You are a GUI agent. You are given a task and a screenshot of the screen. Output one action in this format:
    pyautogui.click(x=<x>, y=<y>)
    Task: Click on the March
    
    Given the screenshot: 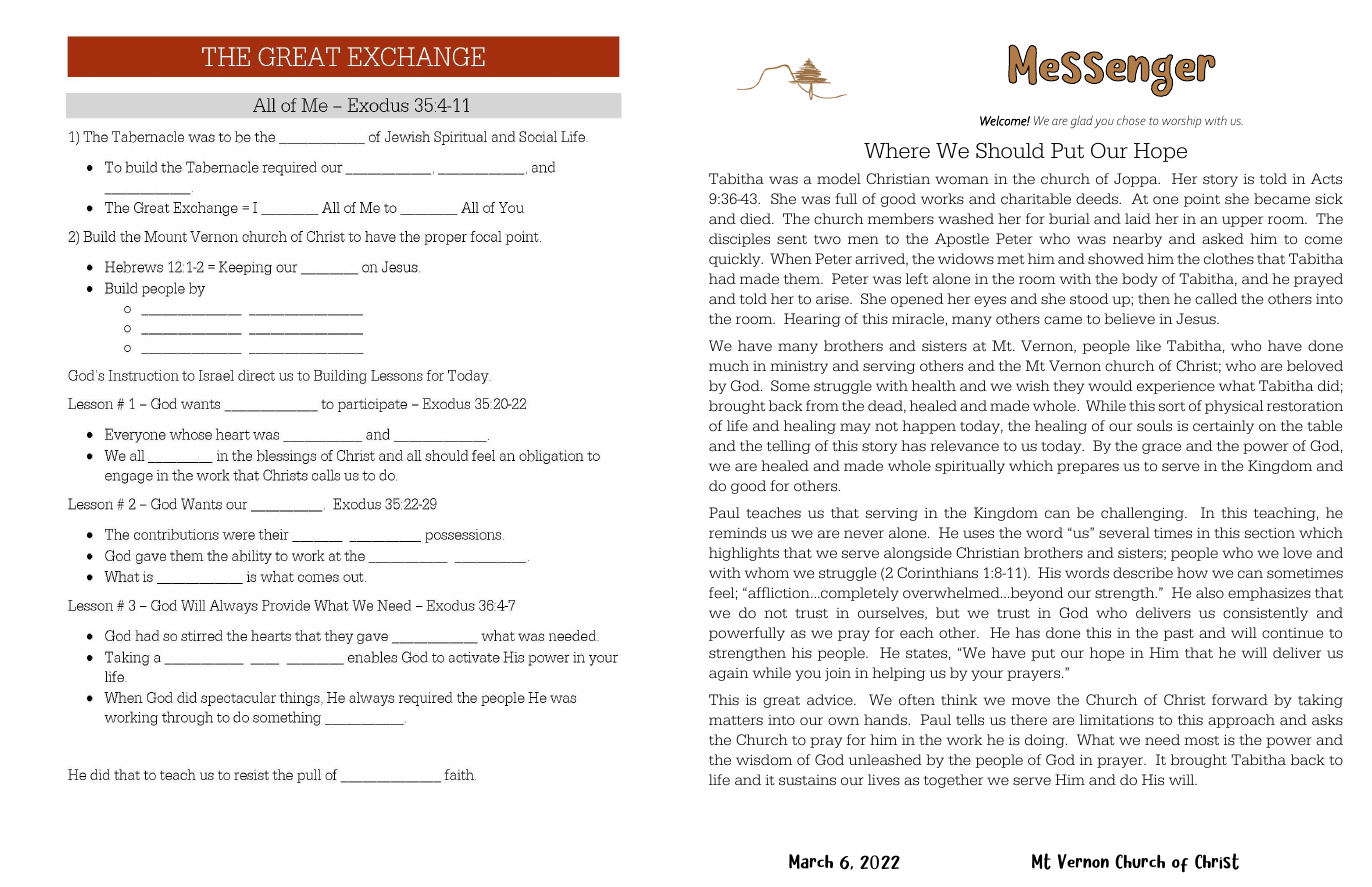 What is the action you would take?
    pyautogui.click(x=811, y=861)
